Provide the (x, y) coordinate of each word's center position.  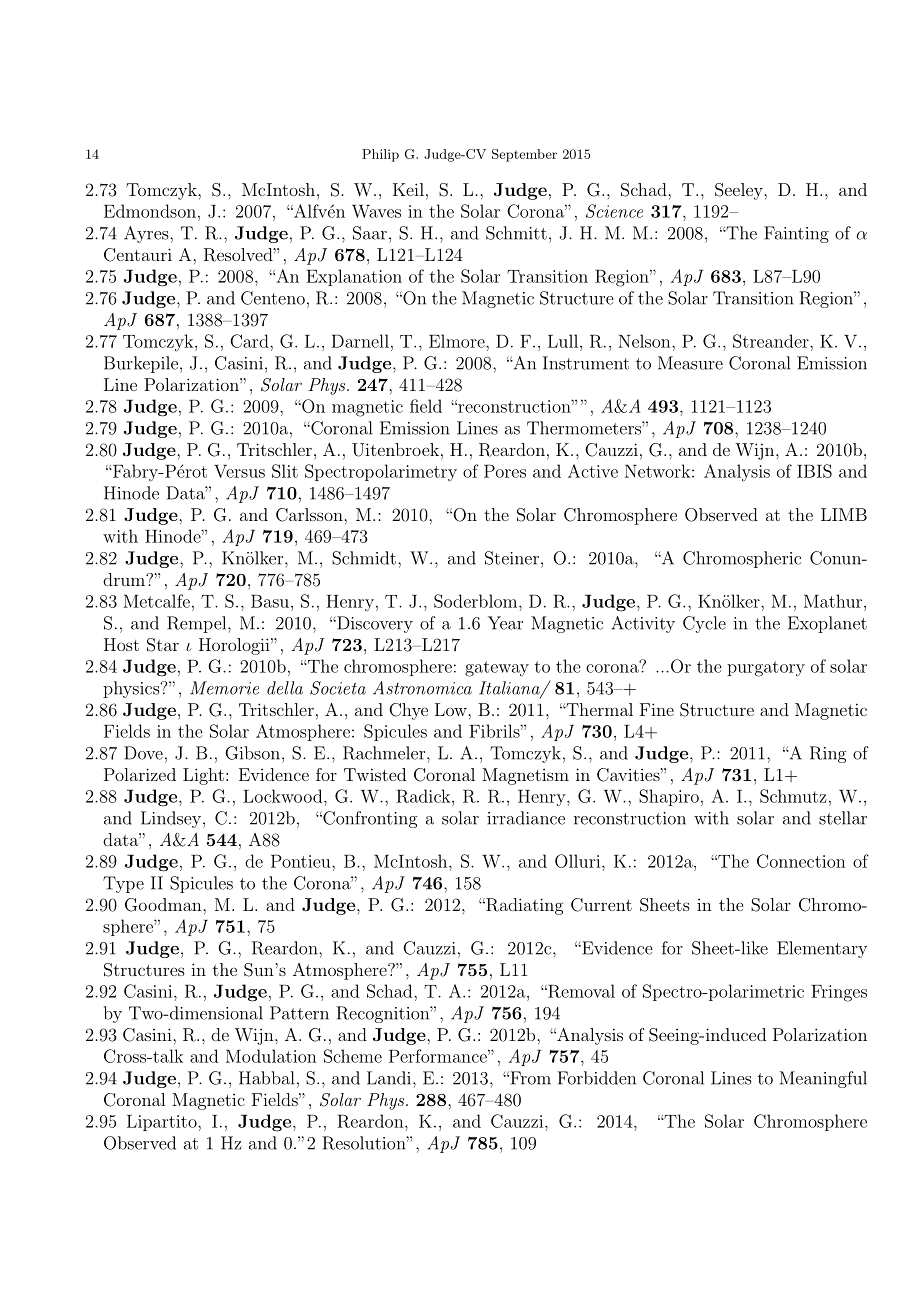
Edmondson (150, 211)
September (524, 155)
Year (505, 623)
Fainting (796, 234)
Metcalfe (156, 601)
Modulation (271, 1056)
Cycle (704, 624)
